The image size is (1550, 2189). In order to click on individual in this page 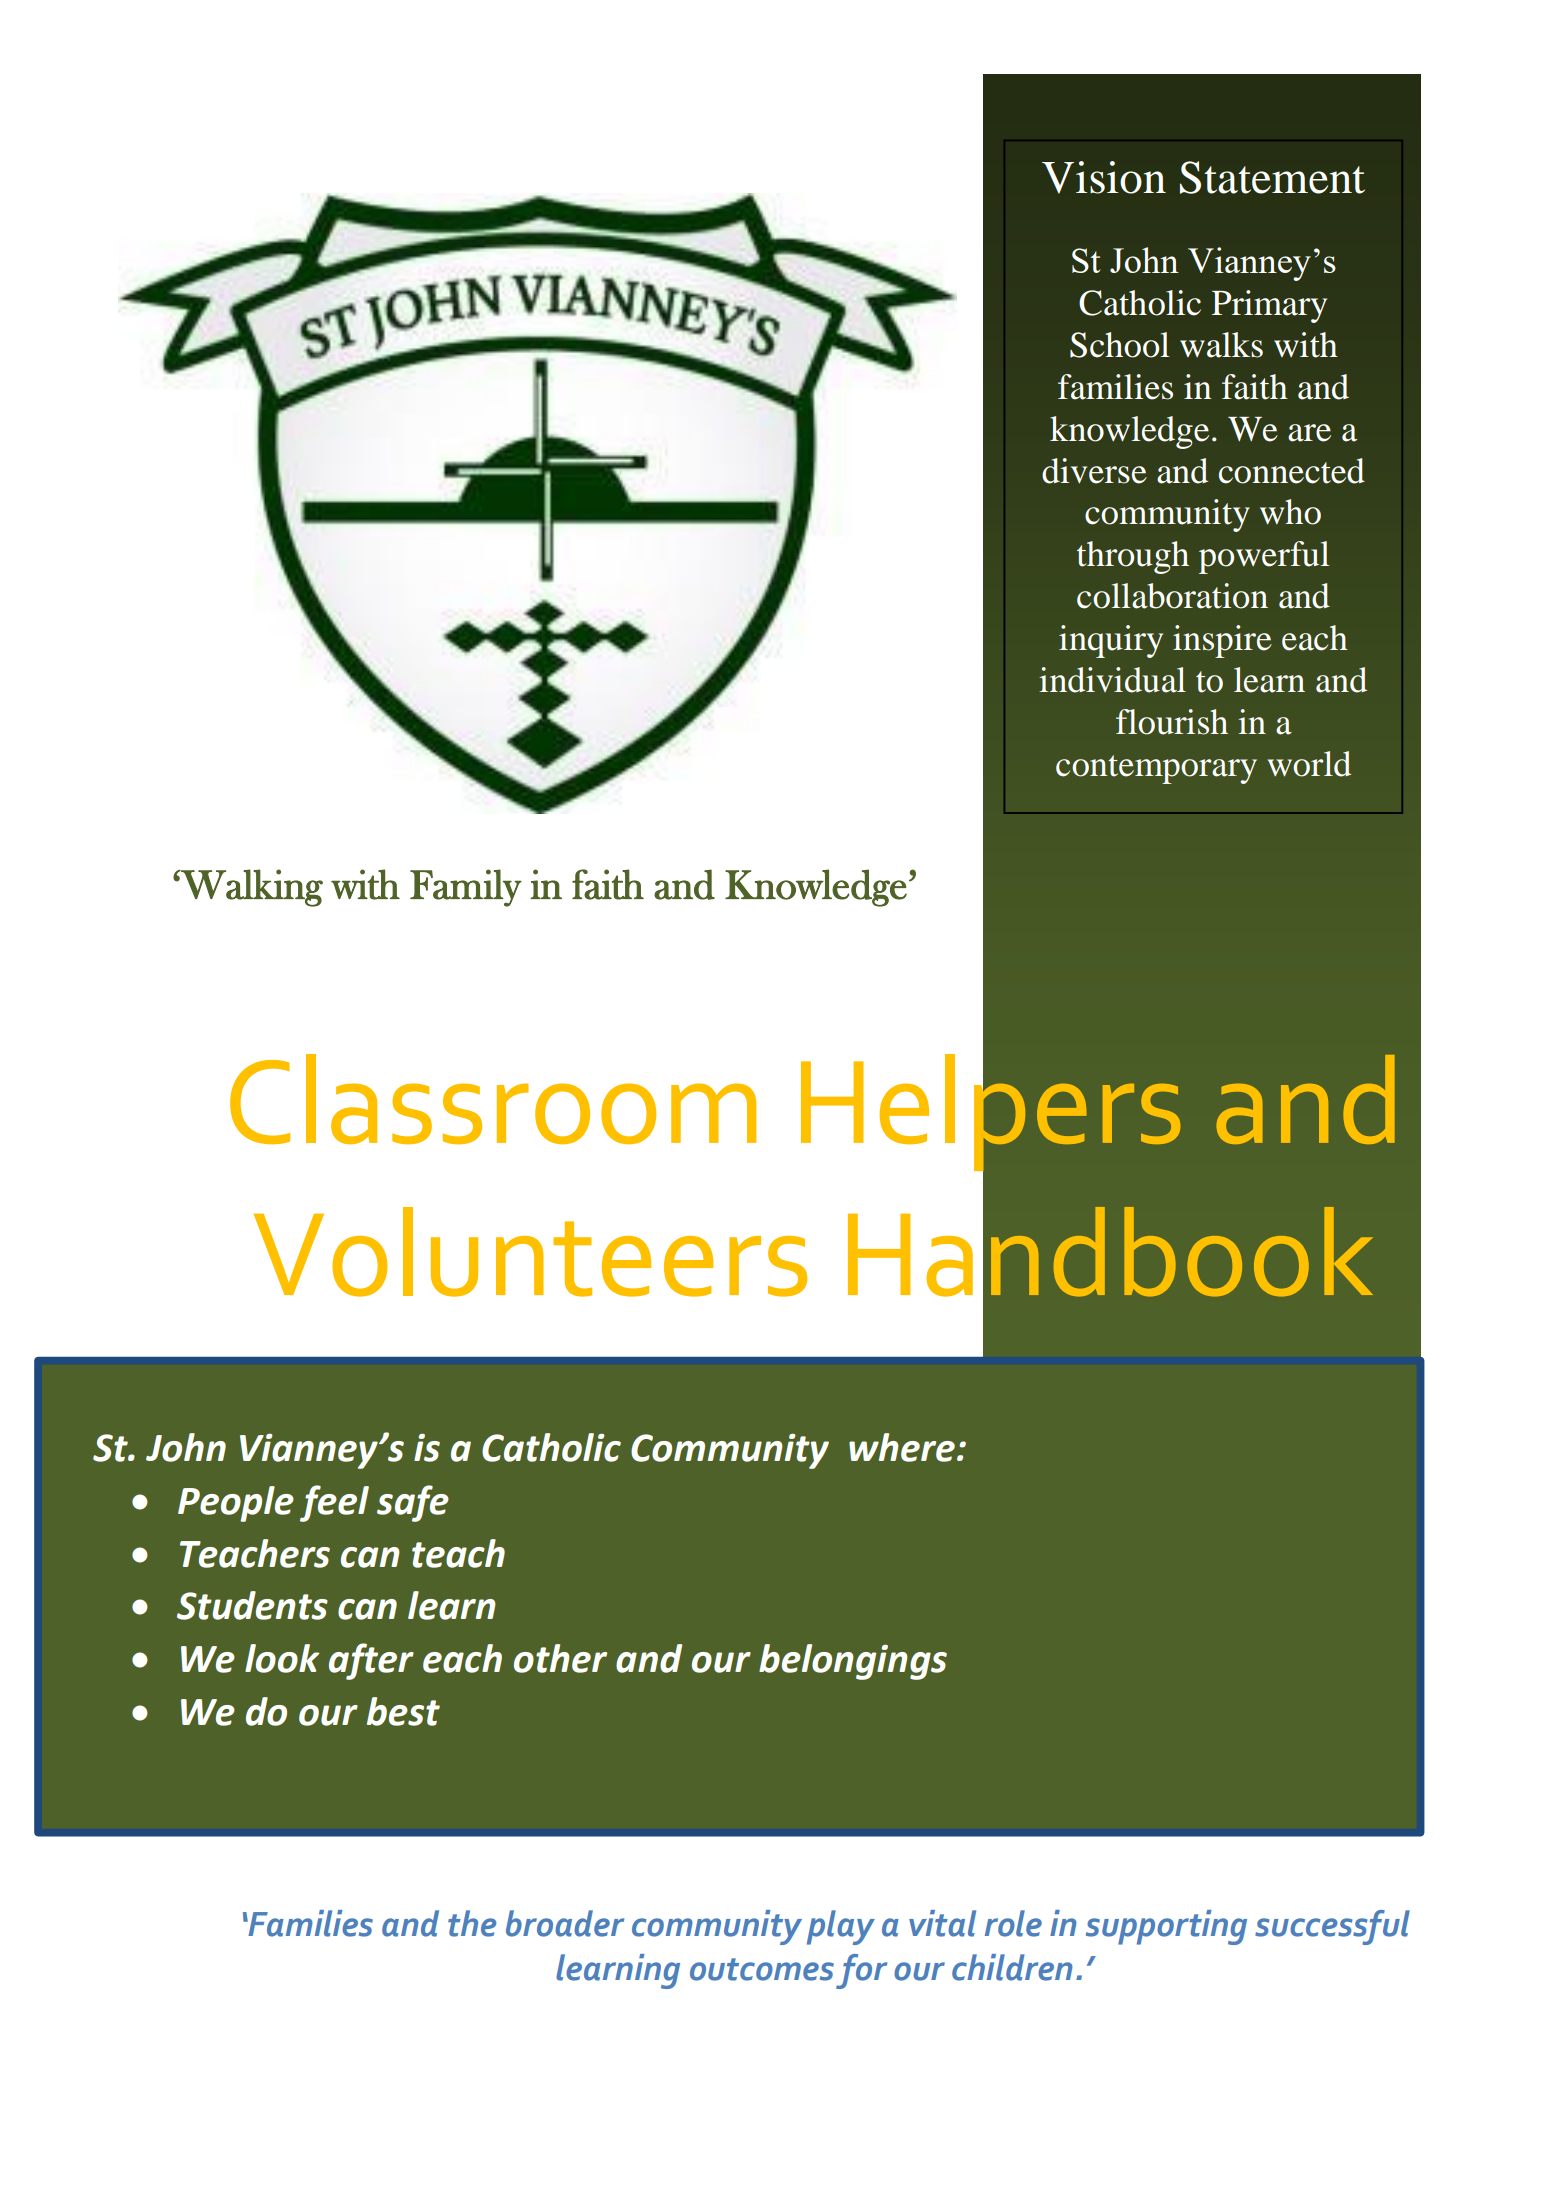, I will do `click(1112, 680)`.
